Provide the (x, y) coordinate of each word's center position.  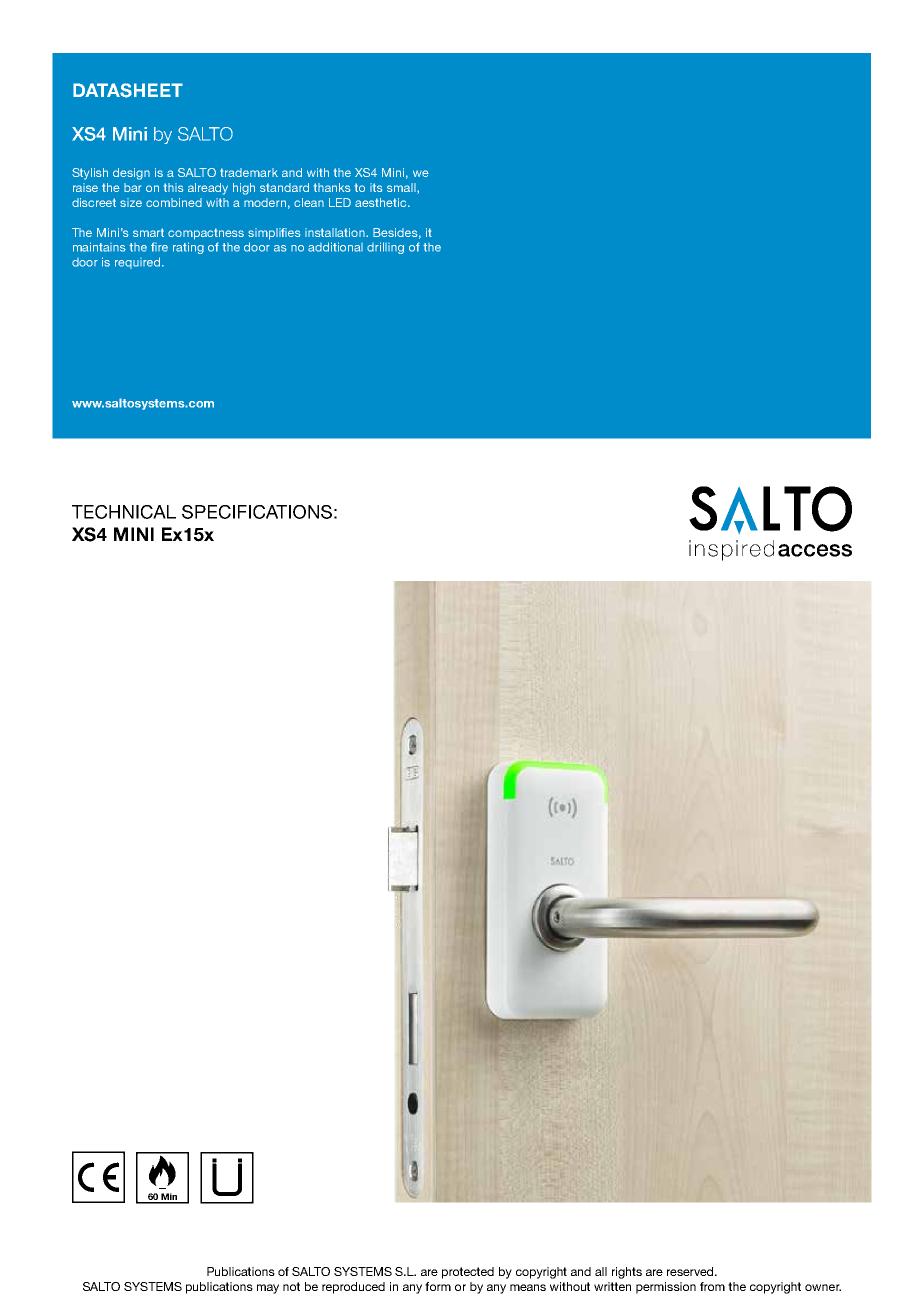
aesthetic (382, 202)
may (268, 1289)
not (291, 1286)
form (438, 1286)
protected (468, 1273)
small (402, 188)
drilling (385, 248)
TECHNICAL (124, 512)
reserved (691, 1271)
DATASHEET (128, 90)
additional (335, 247)
